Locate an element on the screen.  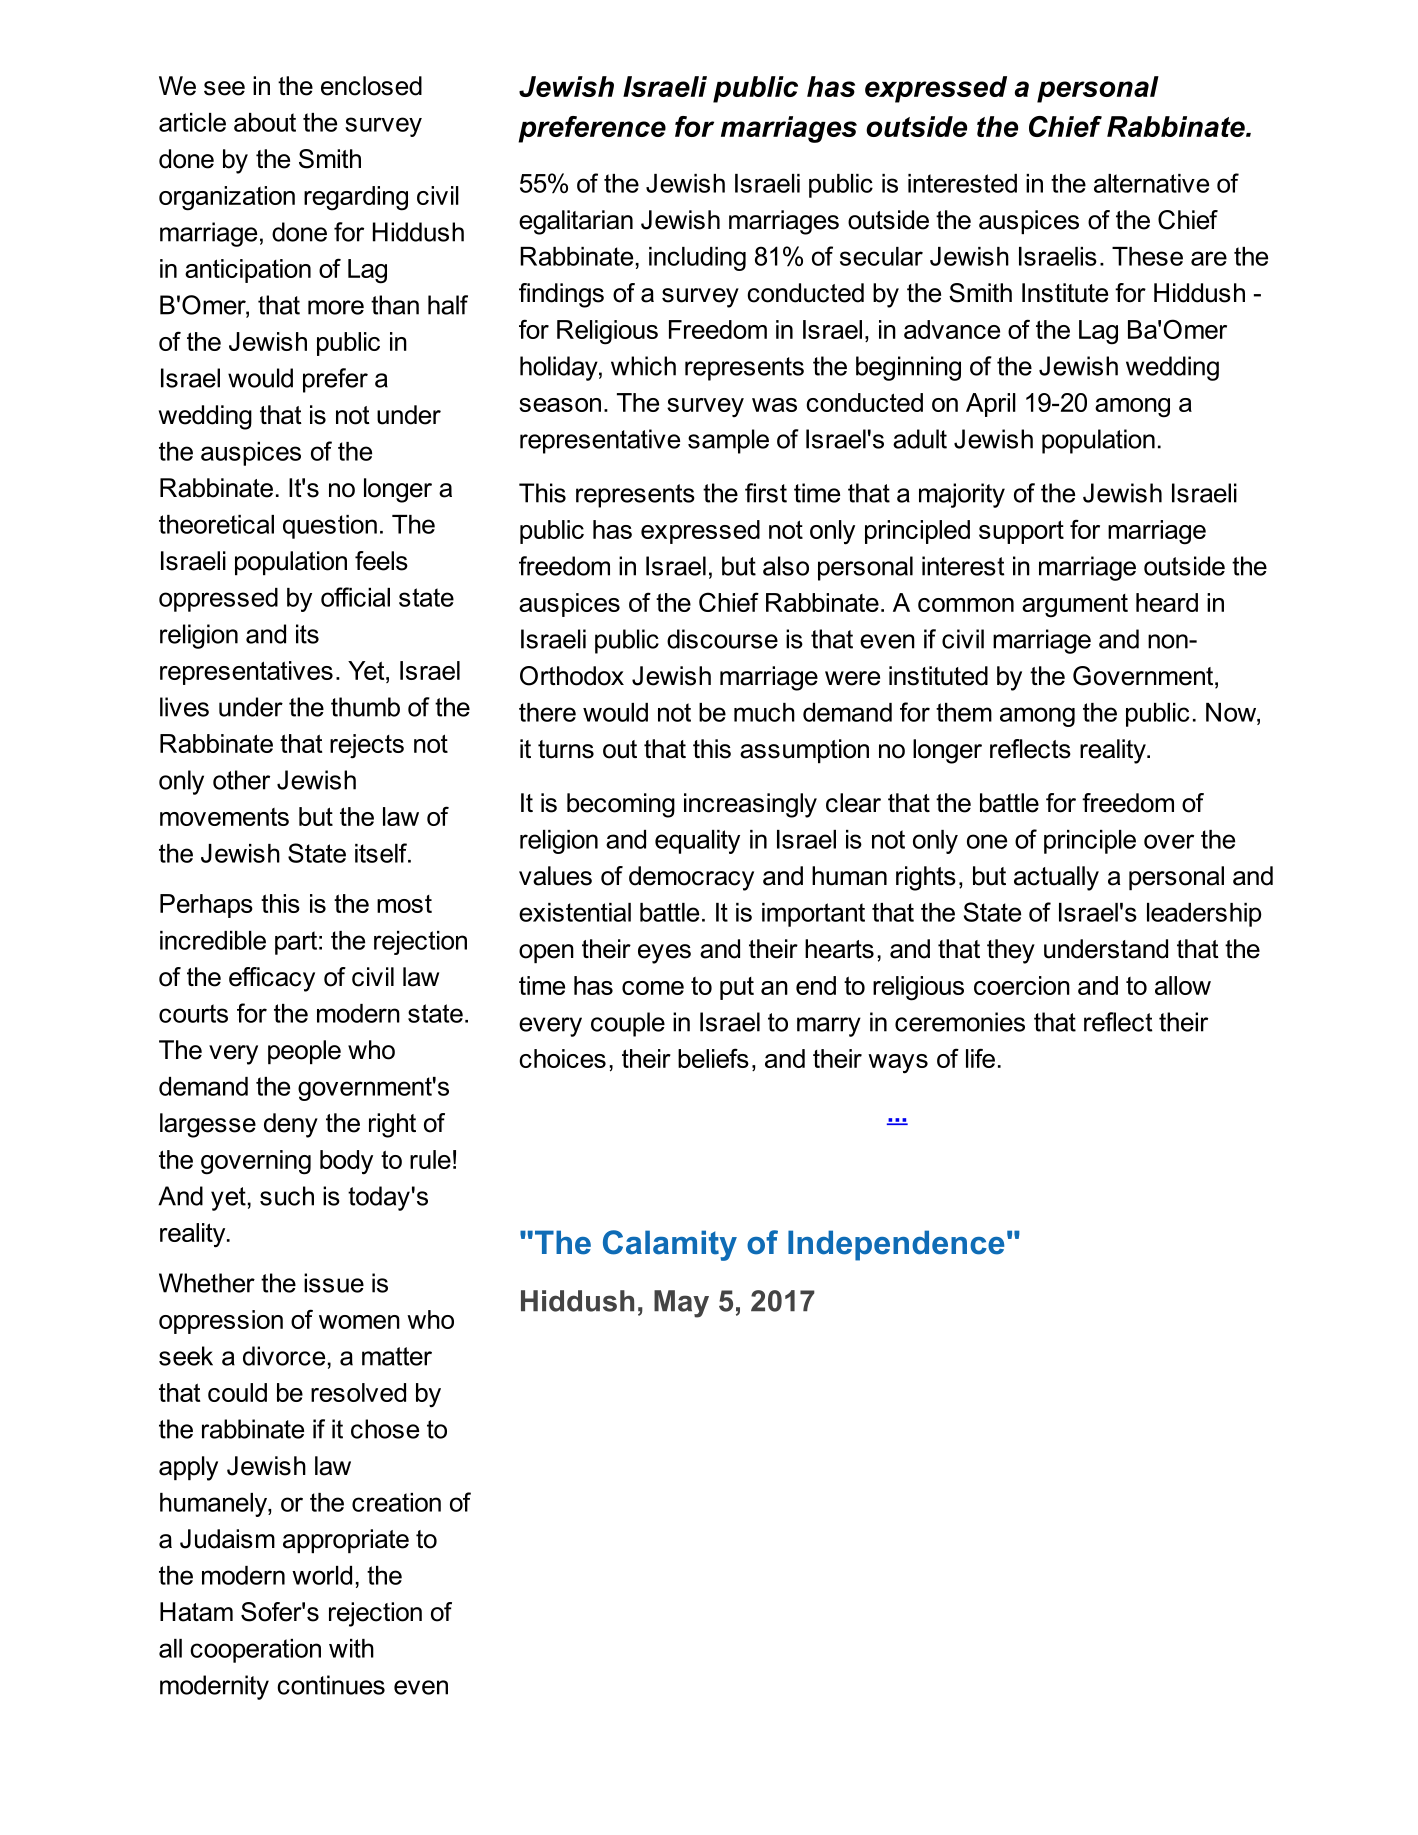
alternative is located at coordinates (1151, 183).
